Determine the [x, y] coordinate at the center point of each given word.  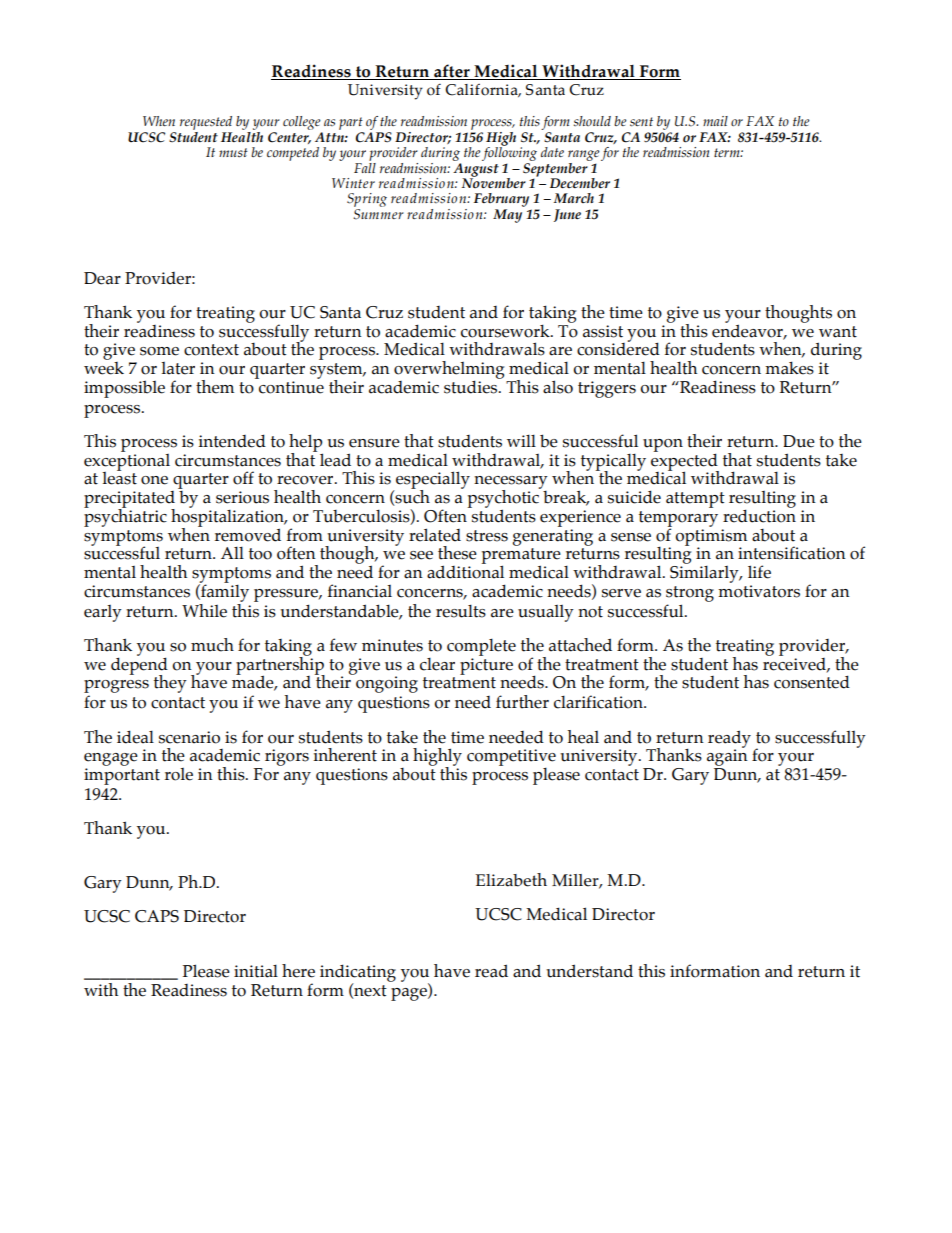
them [215, 387]
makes [789, 368]
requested [206, 124]
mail [715, 121]
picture [486, 666]
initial [256, 971]
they [170, 684]
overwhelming [449, 371]
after [452, 72]
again [727, 756]
